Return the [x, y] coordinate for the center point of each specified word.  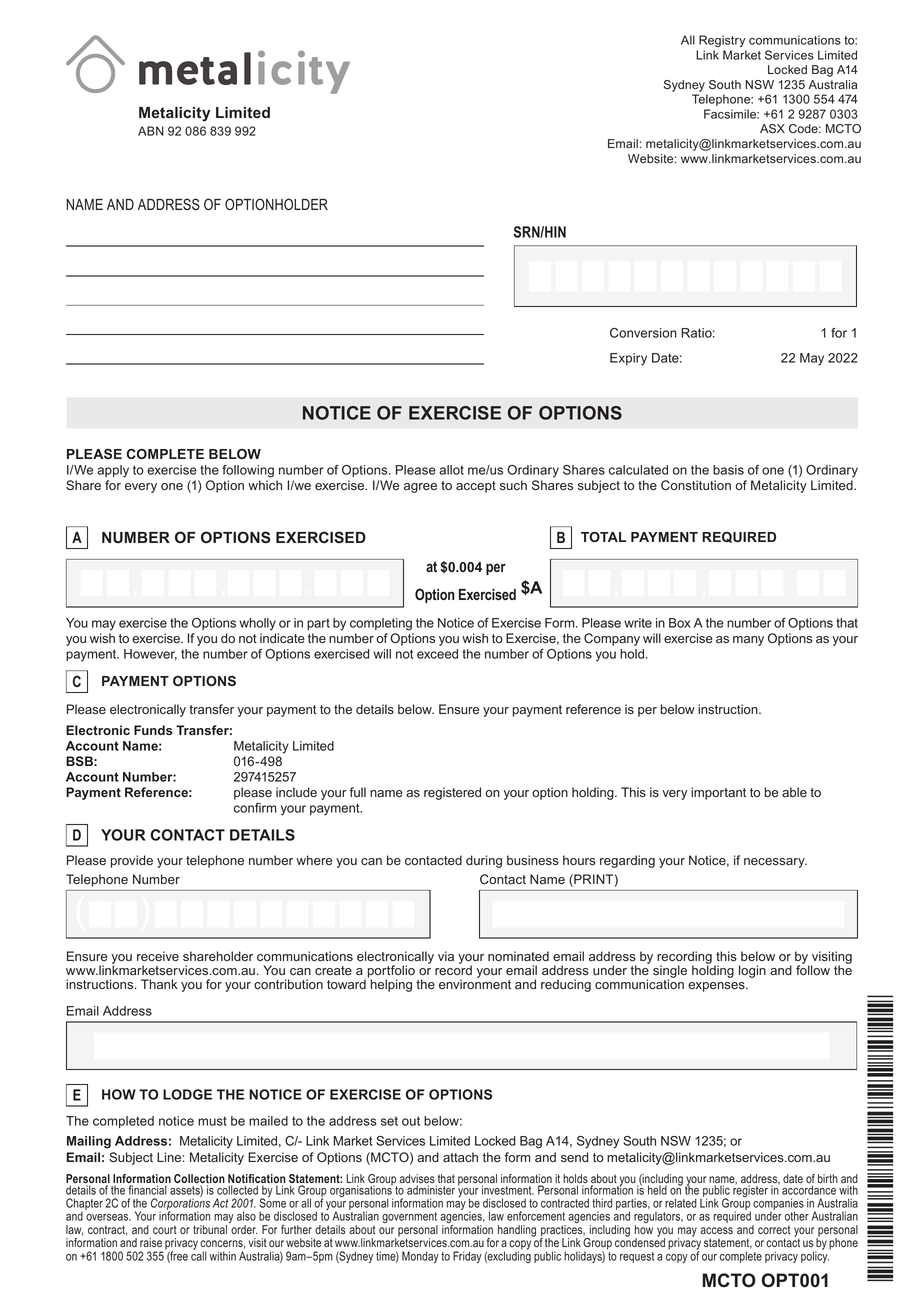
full [358, 792]
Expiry [628, 359]
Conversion [643, 333]
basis [728, 470]
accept [476, 487]
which [265, 485]
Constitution [696, 485]
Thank [159, 984]
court [165, 1229]
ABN [151, 131]
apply [113, 471]
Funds [153, 730]
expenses [717, 987]
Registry [722, 41]
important [718, 793]
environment [475, 983]
